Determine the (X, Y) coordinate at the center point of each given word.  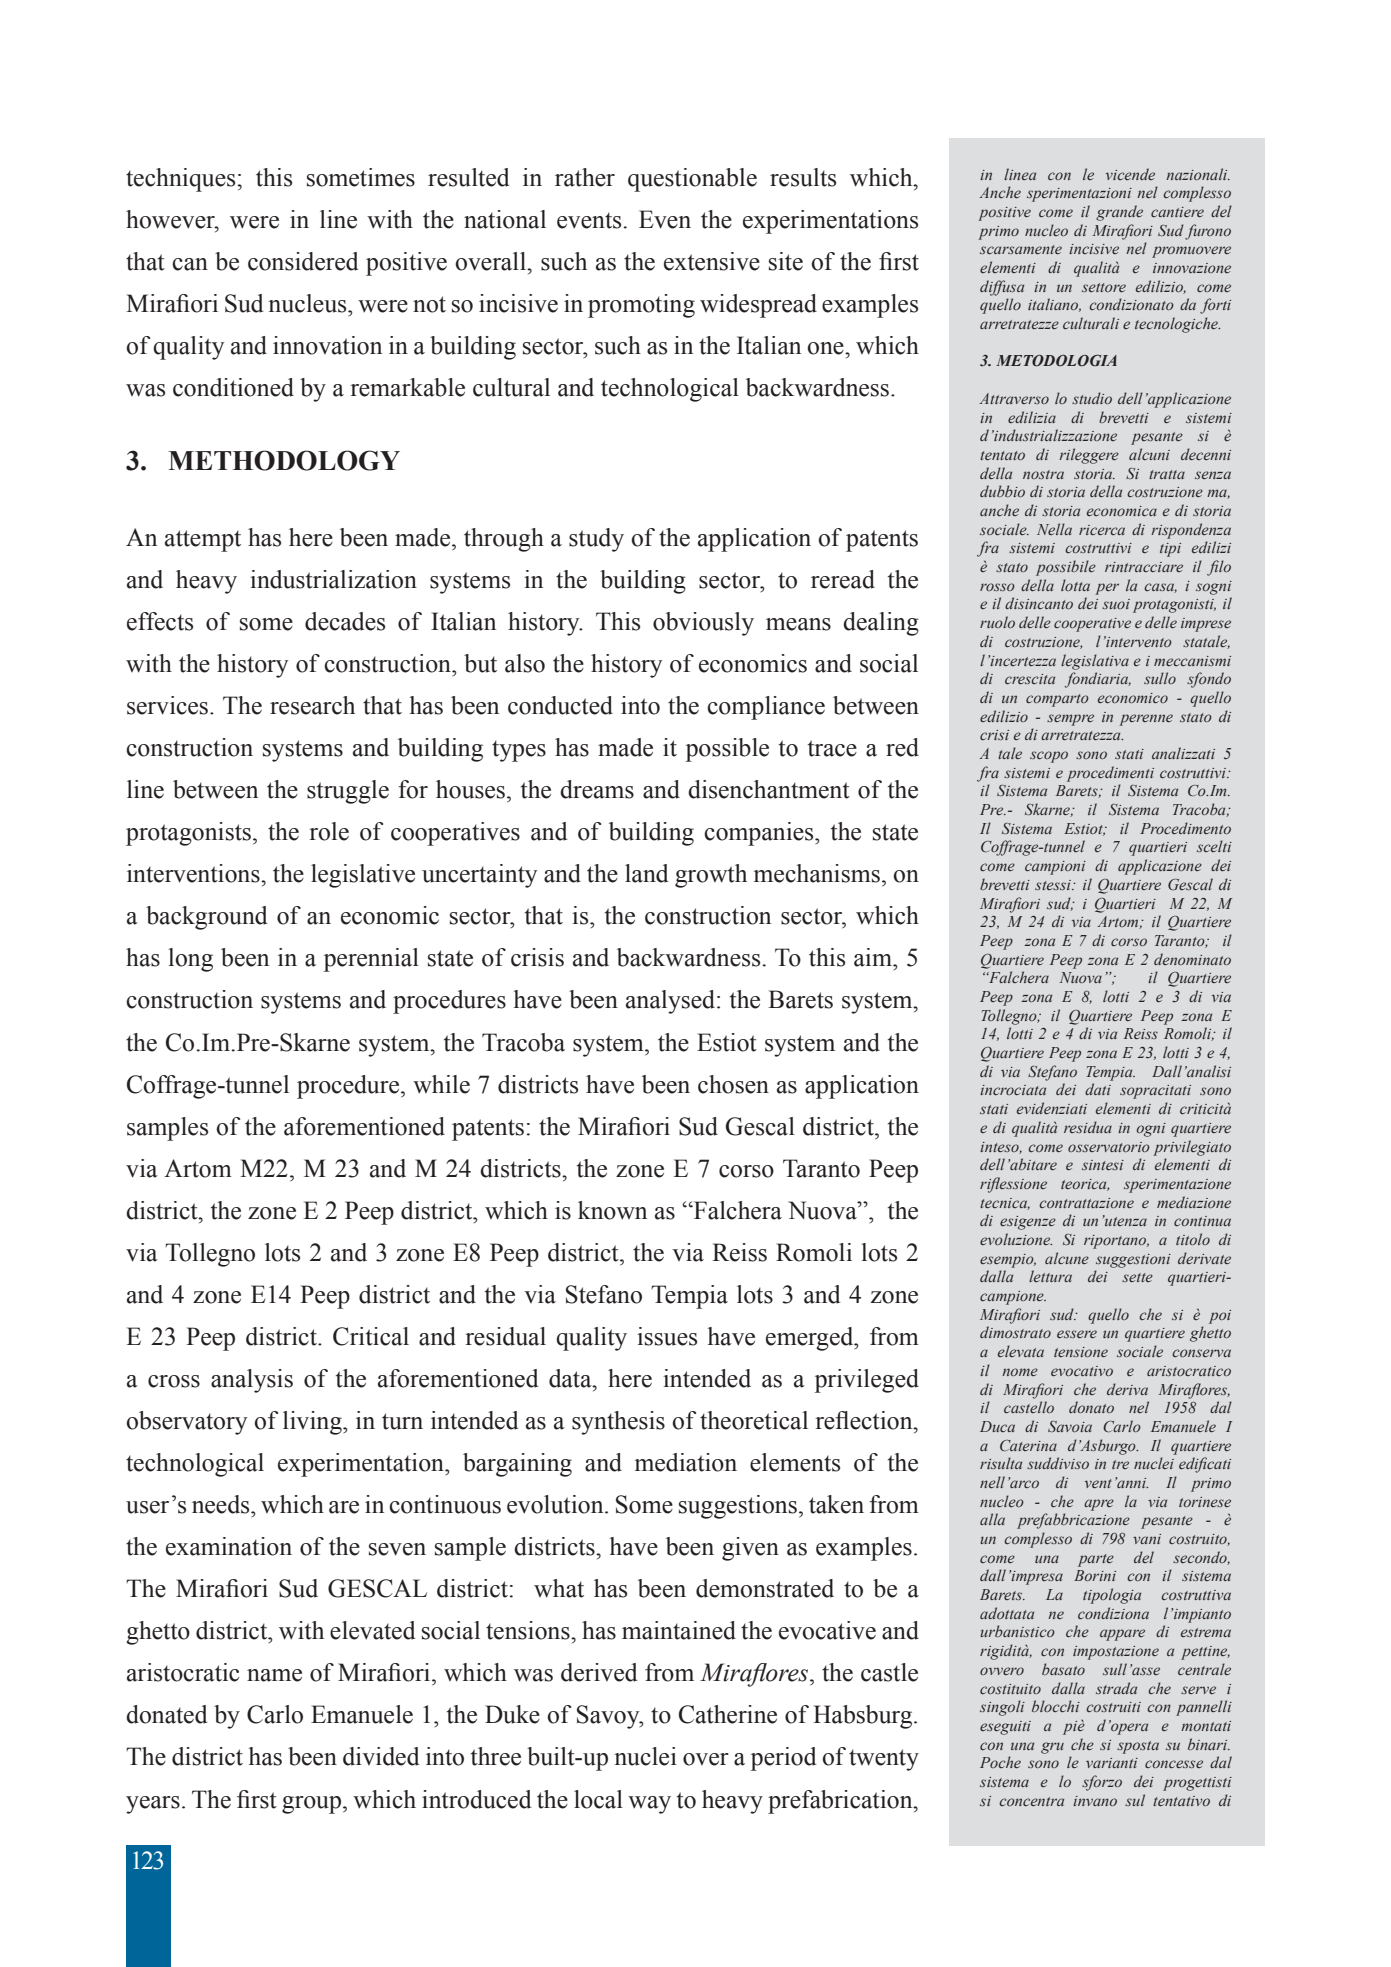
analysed (672, 1002)
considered (303, 261)
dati (1098, 1089)
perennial (371, 960)
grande (1119, 213)
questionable (692, 180)
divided (381, 1756)
